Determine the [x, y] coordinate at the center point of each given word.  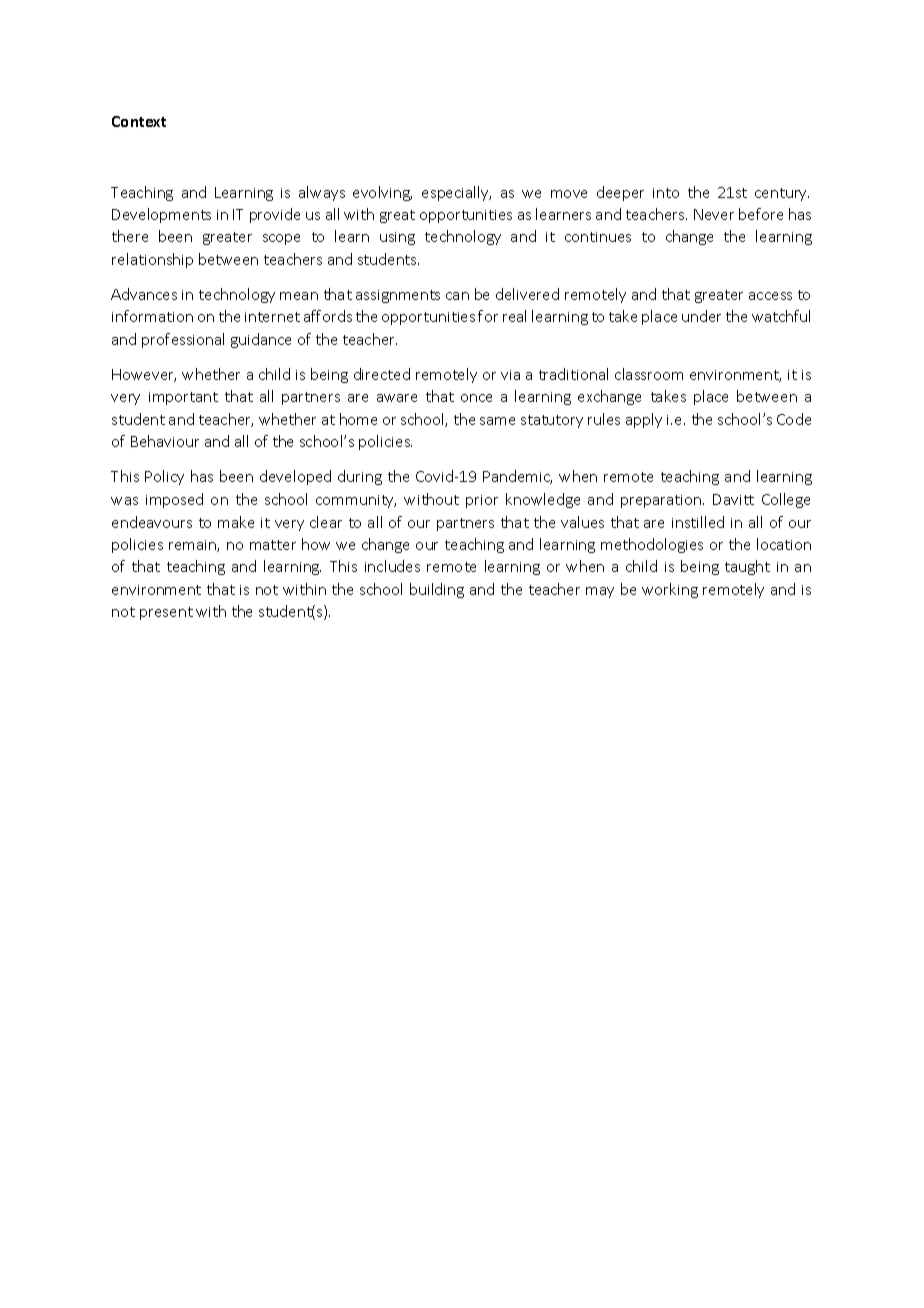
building [437, 590]
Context [139, 121]
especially [456, 193]
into [666, 193]
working [670, 590]
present [166, 613]
